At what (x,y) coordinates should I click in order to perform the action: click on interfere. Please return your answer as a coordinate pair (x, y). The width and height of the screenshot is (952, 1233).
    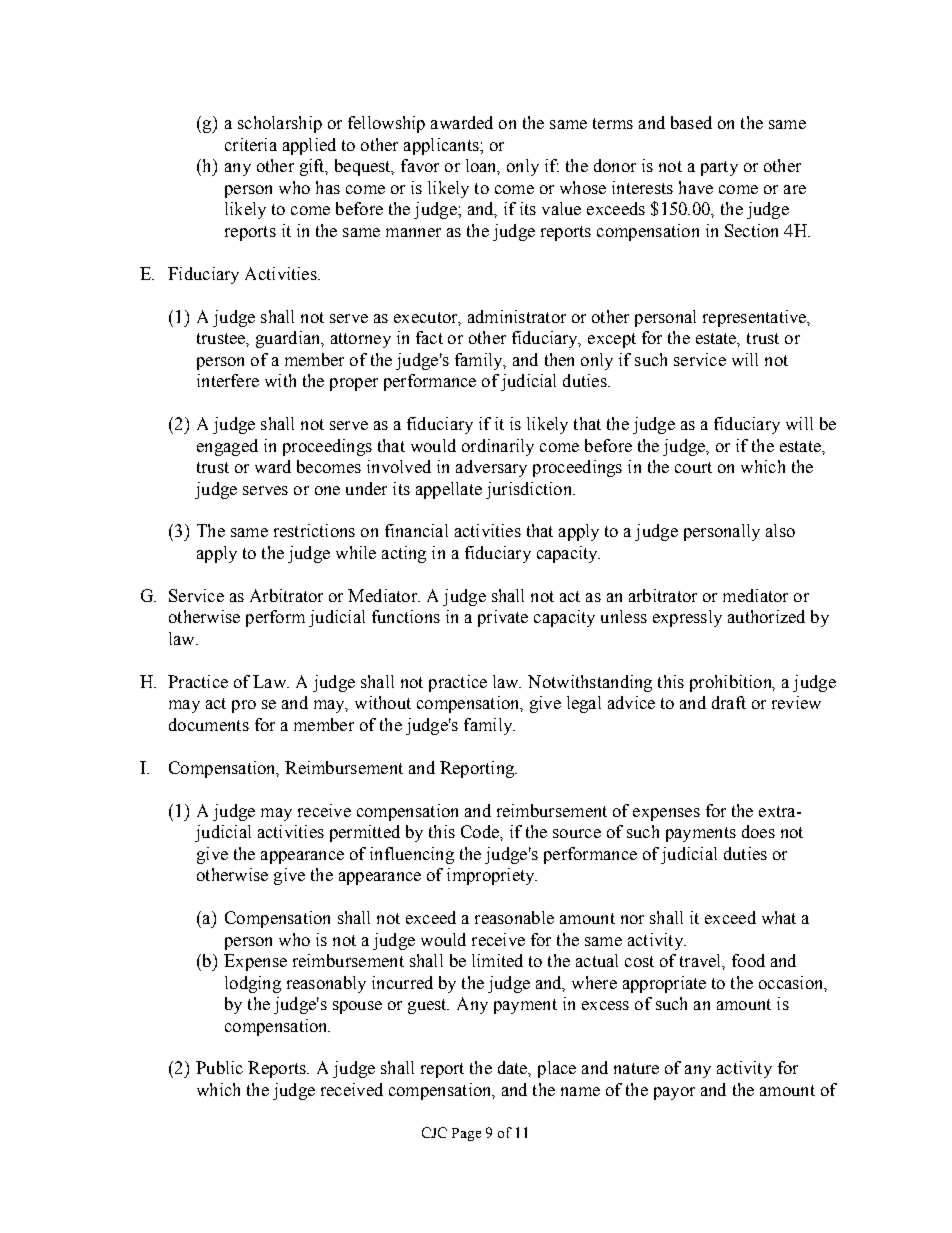
    Looking at the image, I should click on (228, 380).
